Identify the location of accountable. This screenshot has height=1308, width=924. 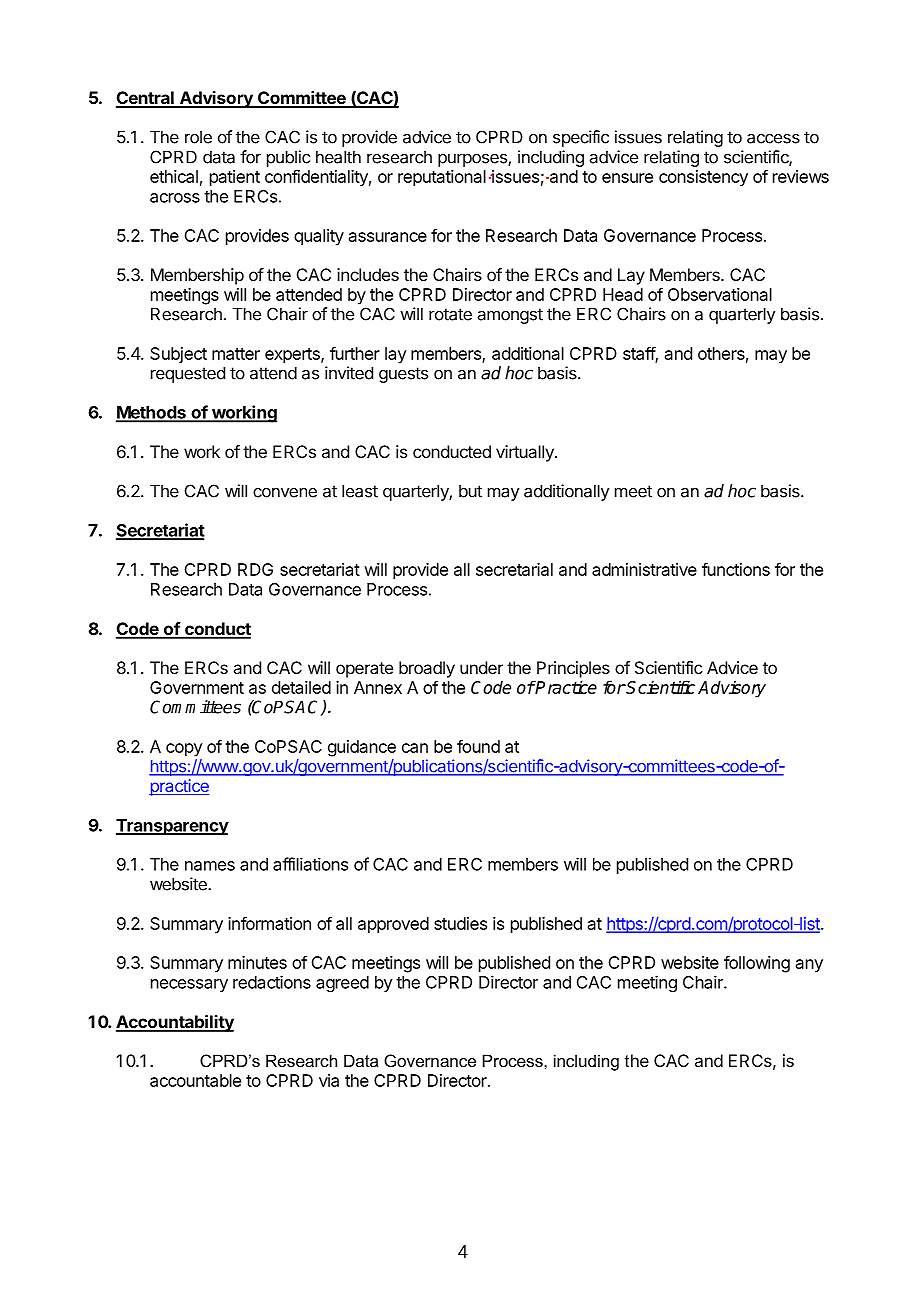
(195, 1080).
